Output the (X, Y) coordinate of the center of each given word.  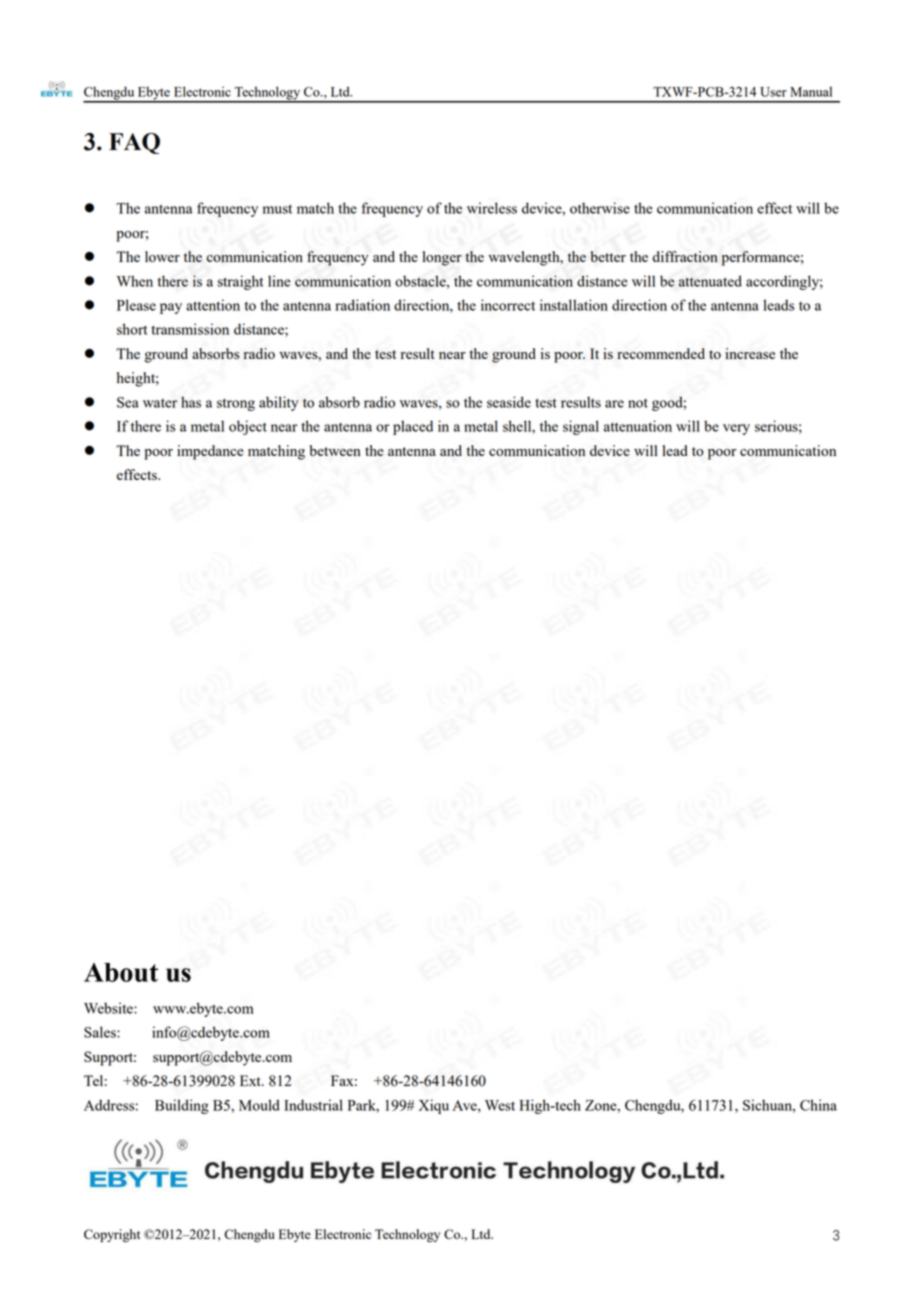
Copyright (112, 1235)
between (335, 450)
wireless (492, 208)
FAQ (134, 143)
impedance (210, 452)
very (736, 429)
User (773, 92)
